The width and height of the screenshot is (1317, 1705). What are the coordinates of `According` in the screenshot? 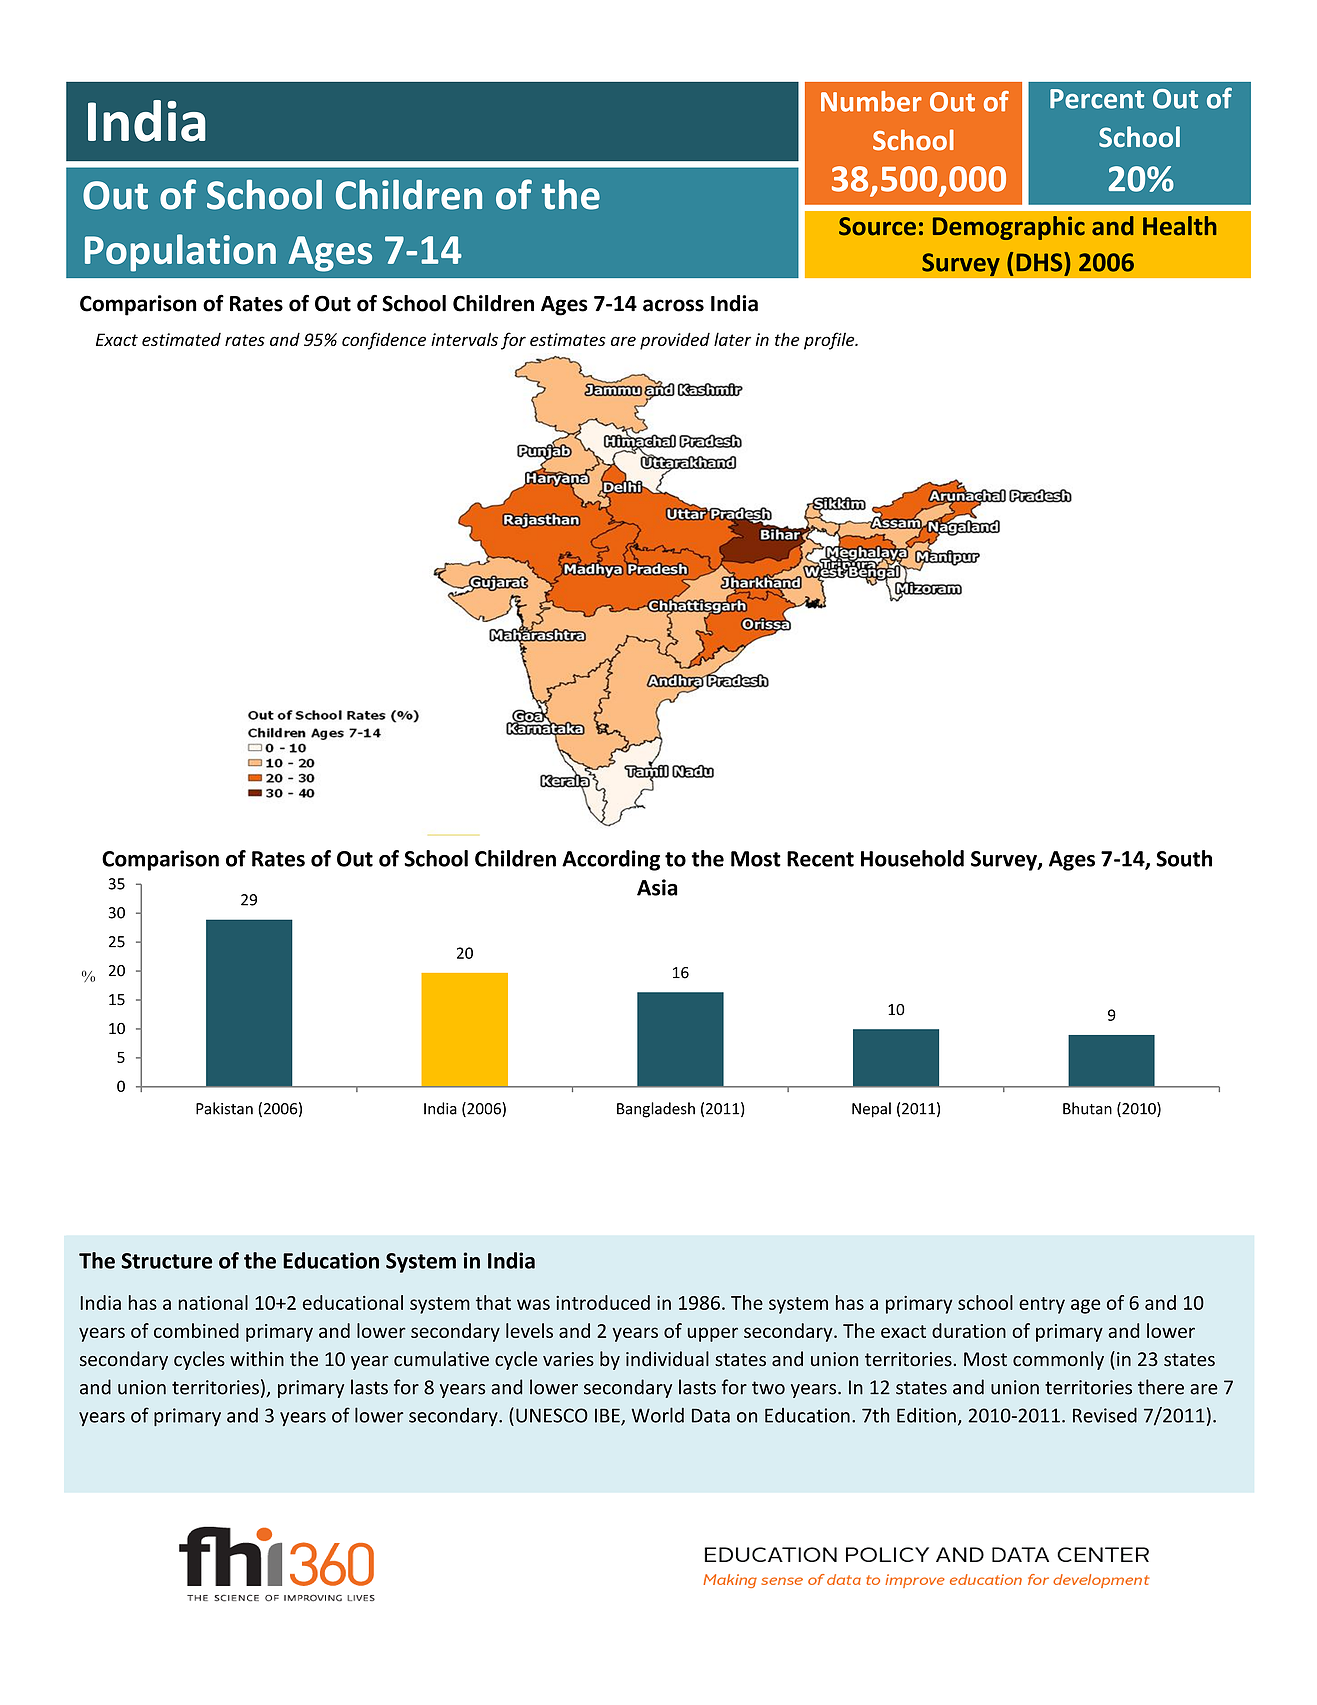 It's located at (611, 860).
